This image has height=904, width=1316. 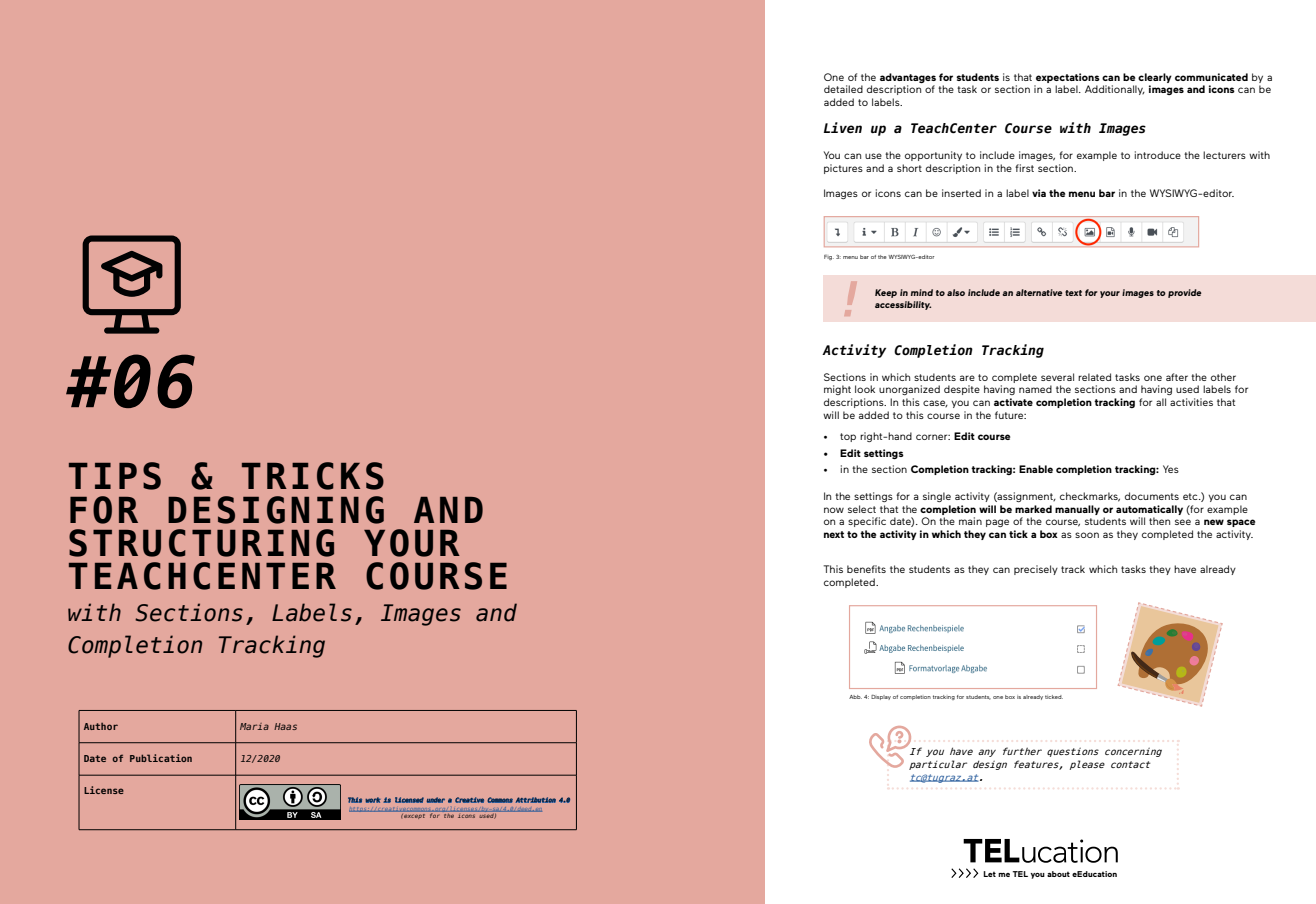 What do you see at coordinates (1171, 469) in the image?
I see `Yes` at bounding box center [1171, 469].
